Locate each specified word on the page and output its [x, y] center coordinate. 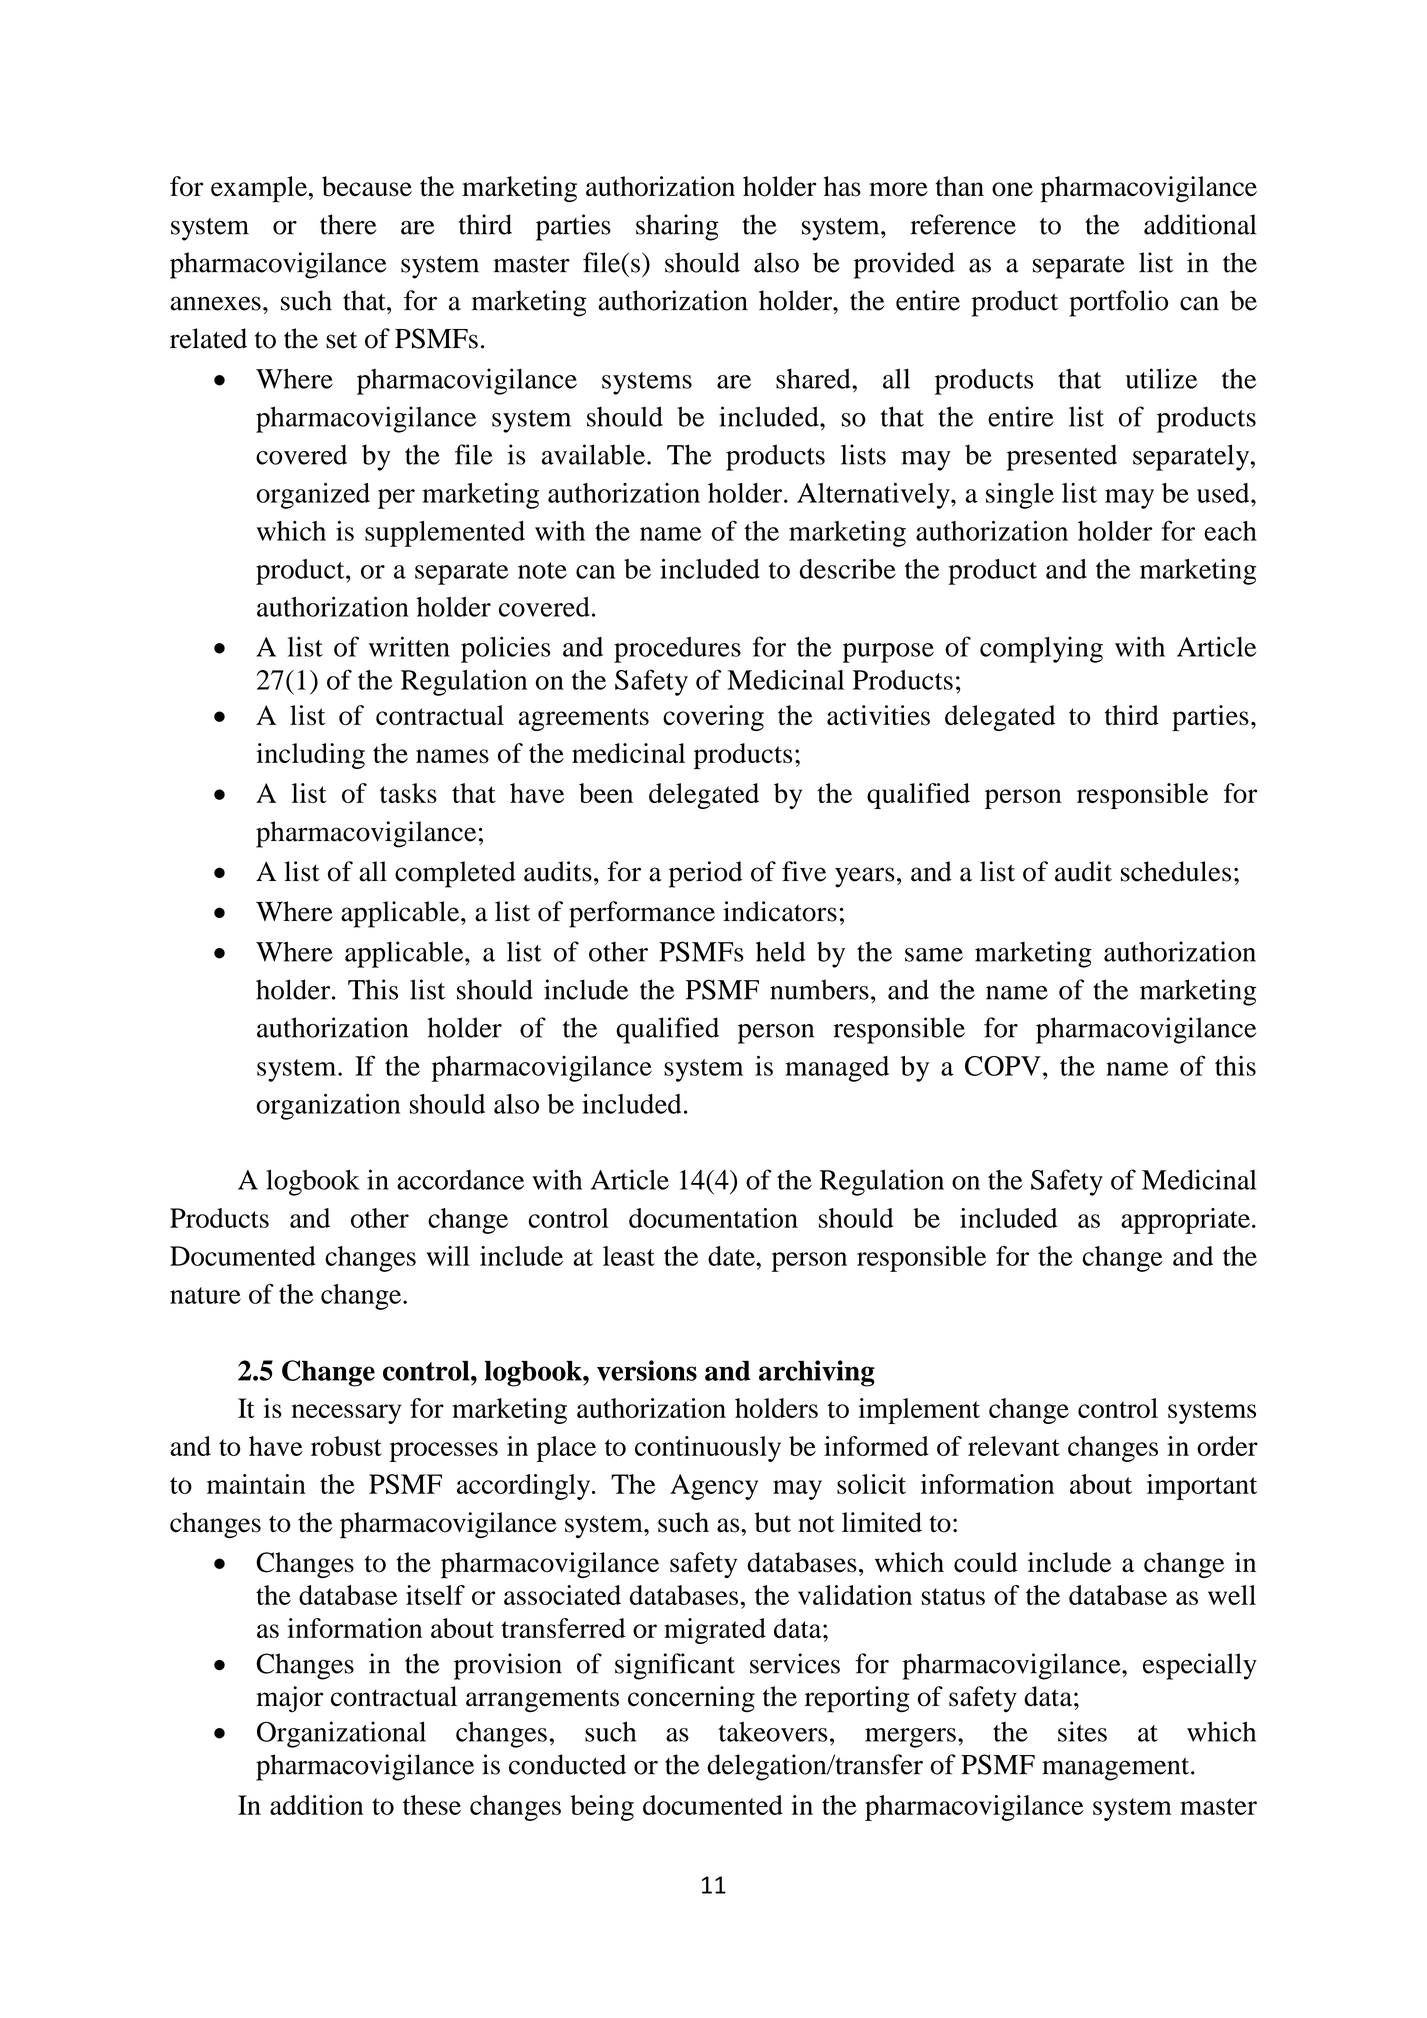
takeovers [773, 1731]
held [780, 951]
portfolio [1118, 303]
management [1117, 1769]
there [348, 224]
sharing [677, 227]
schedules [1176, 871]
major [289, 1699]
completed [455, 874]
